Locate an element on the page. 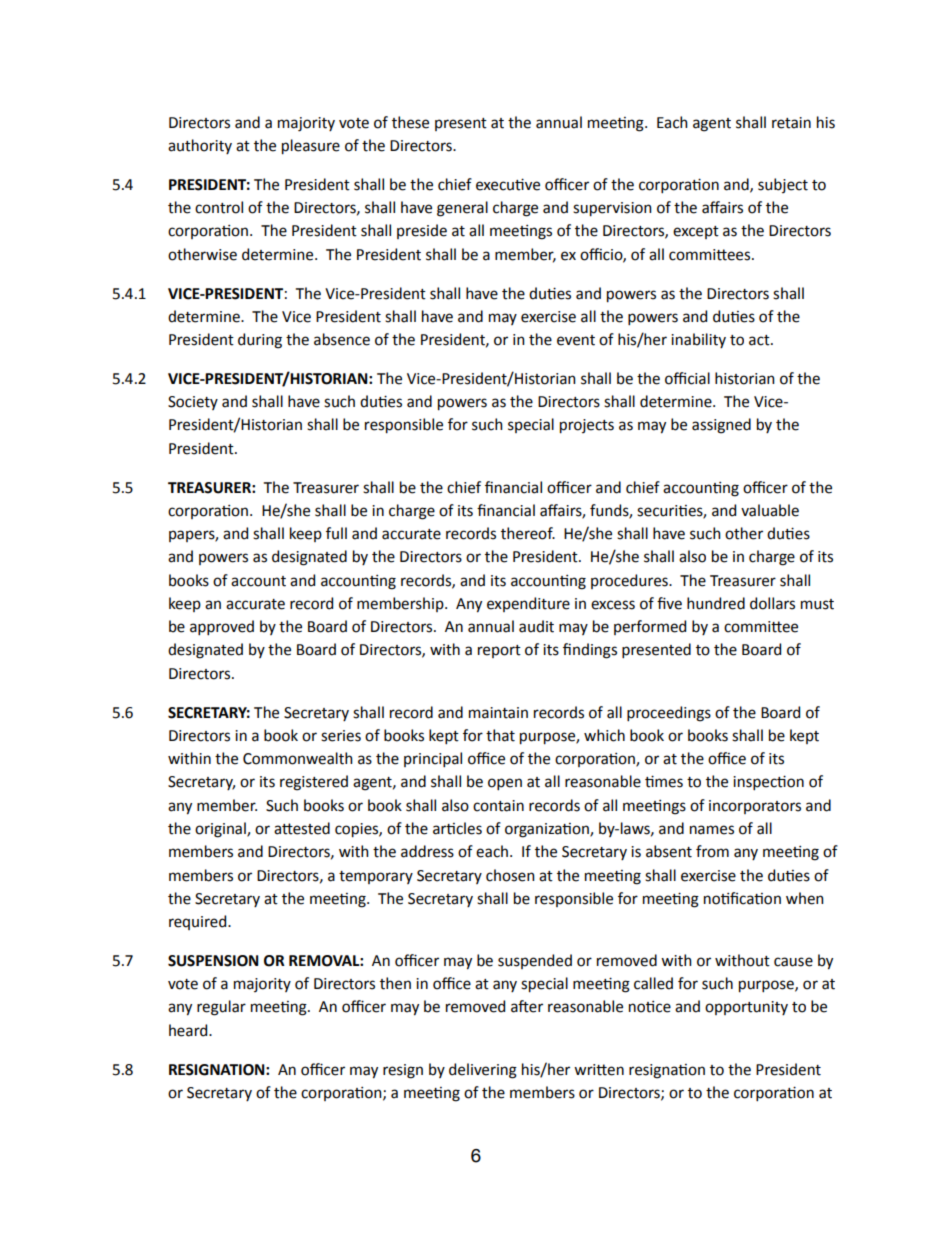  approved is located at coordinates (222, 627).
